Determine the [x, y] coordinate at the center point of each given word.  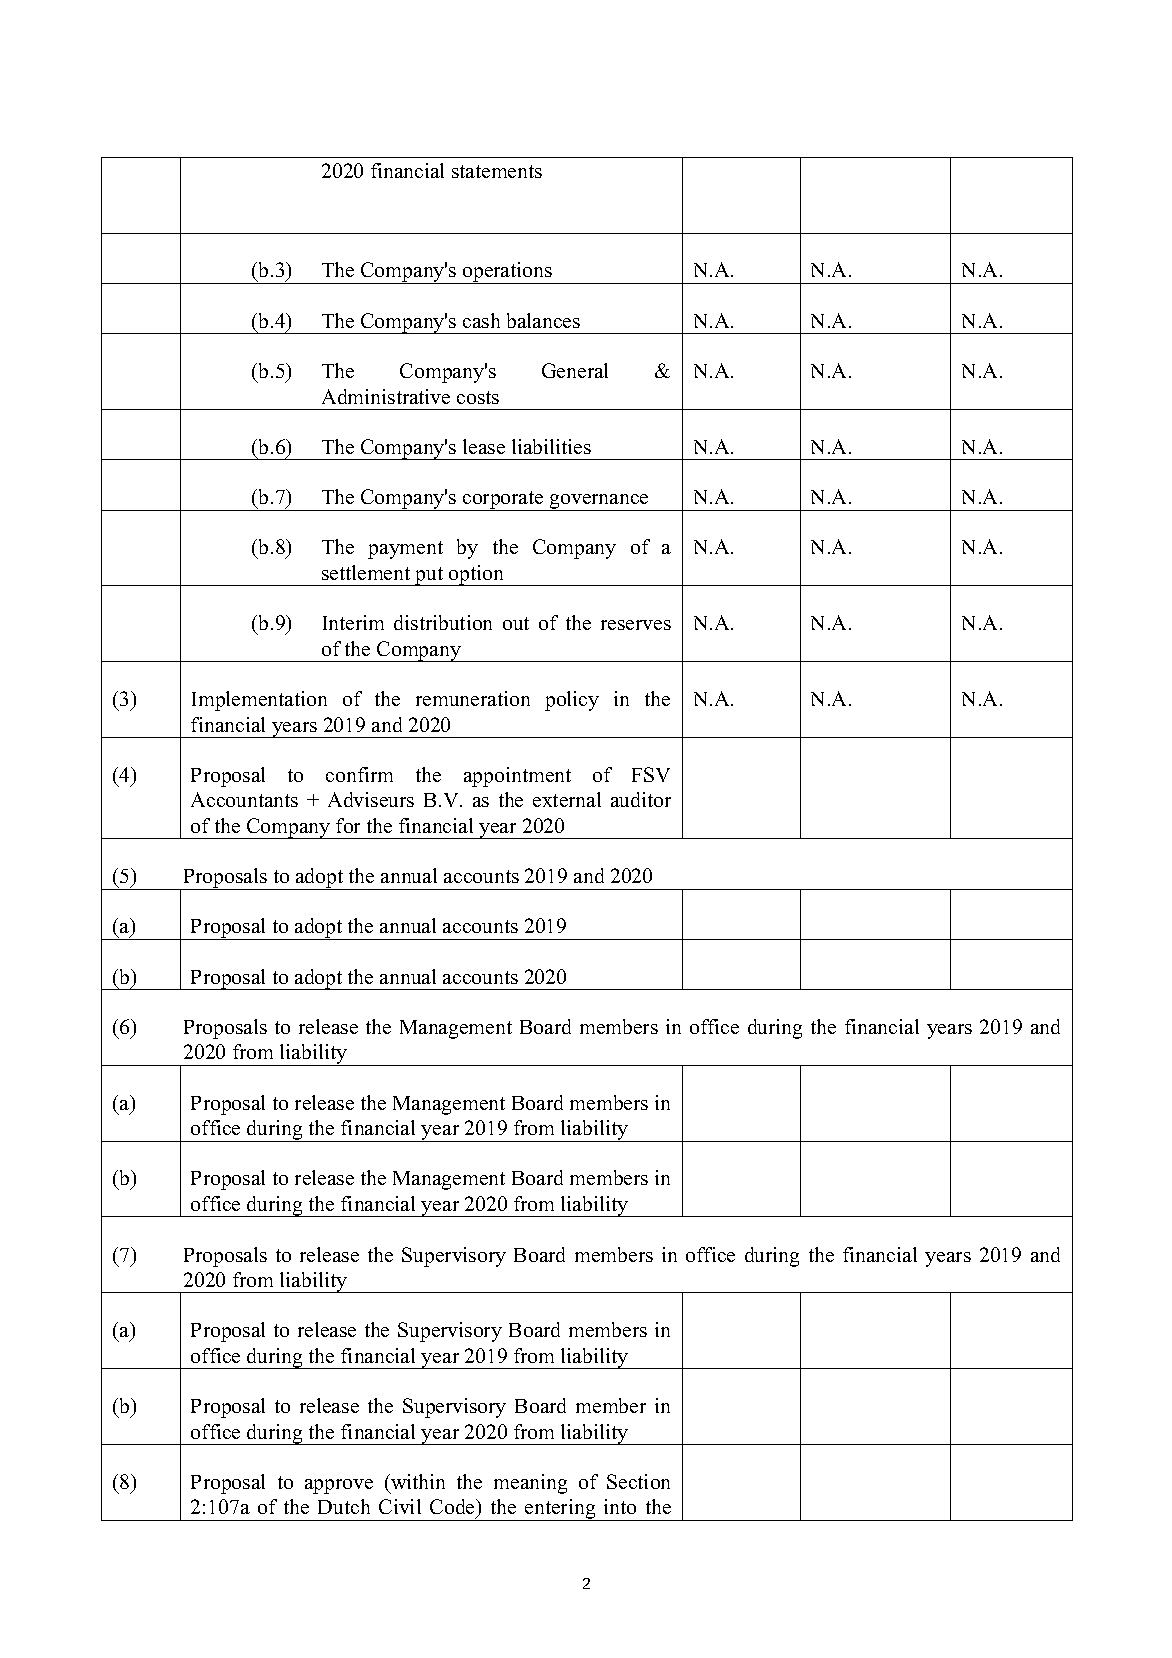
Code [453, 1508]
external [567, 799]
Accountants [244, 799]
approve [339, 1486]
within [417, 1481]
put [429, 576]
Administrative [386, 396]
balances [543, 320]
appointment [517, 777]
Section [638, 1481]
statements [497, 171]
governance [599, 502]
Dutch [344, 1506]
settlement [366, 572]
